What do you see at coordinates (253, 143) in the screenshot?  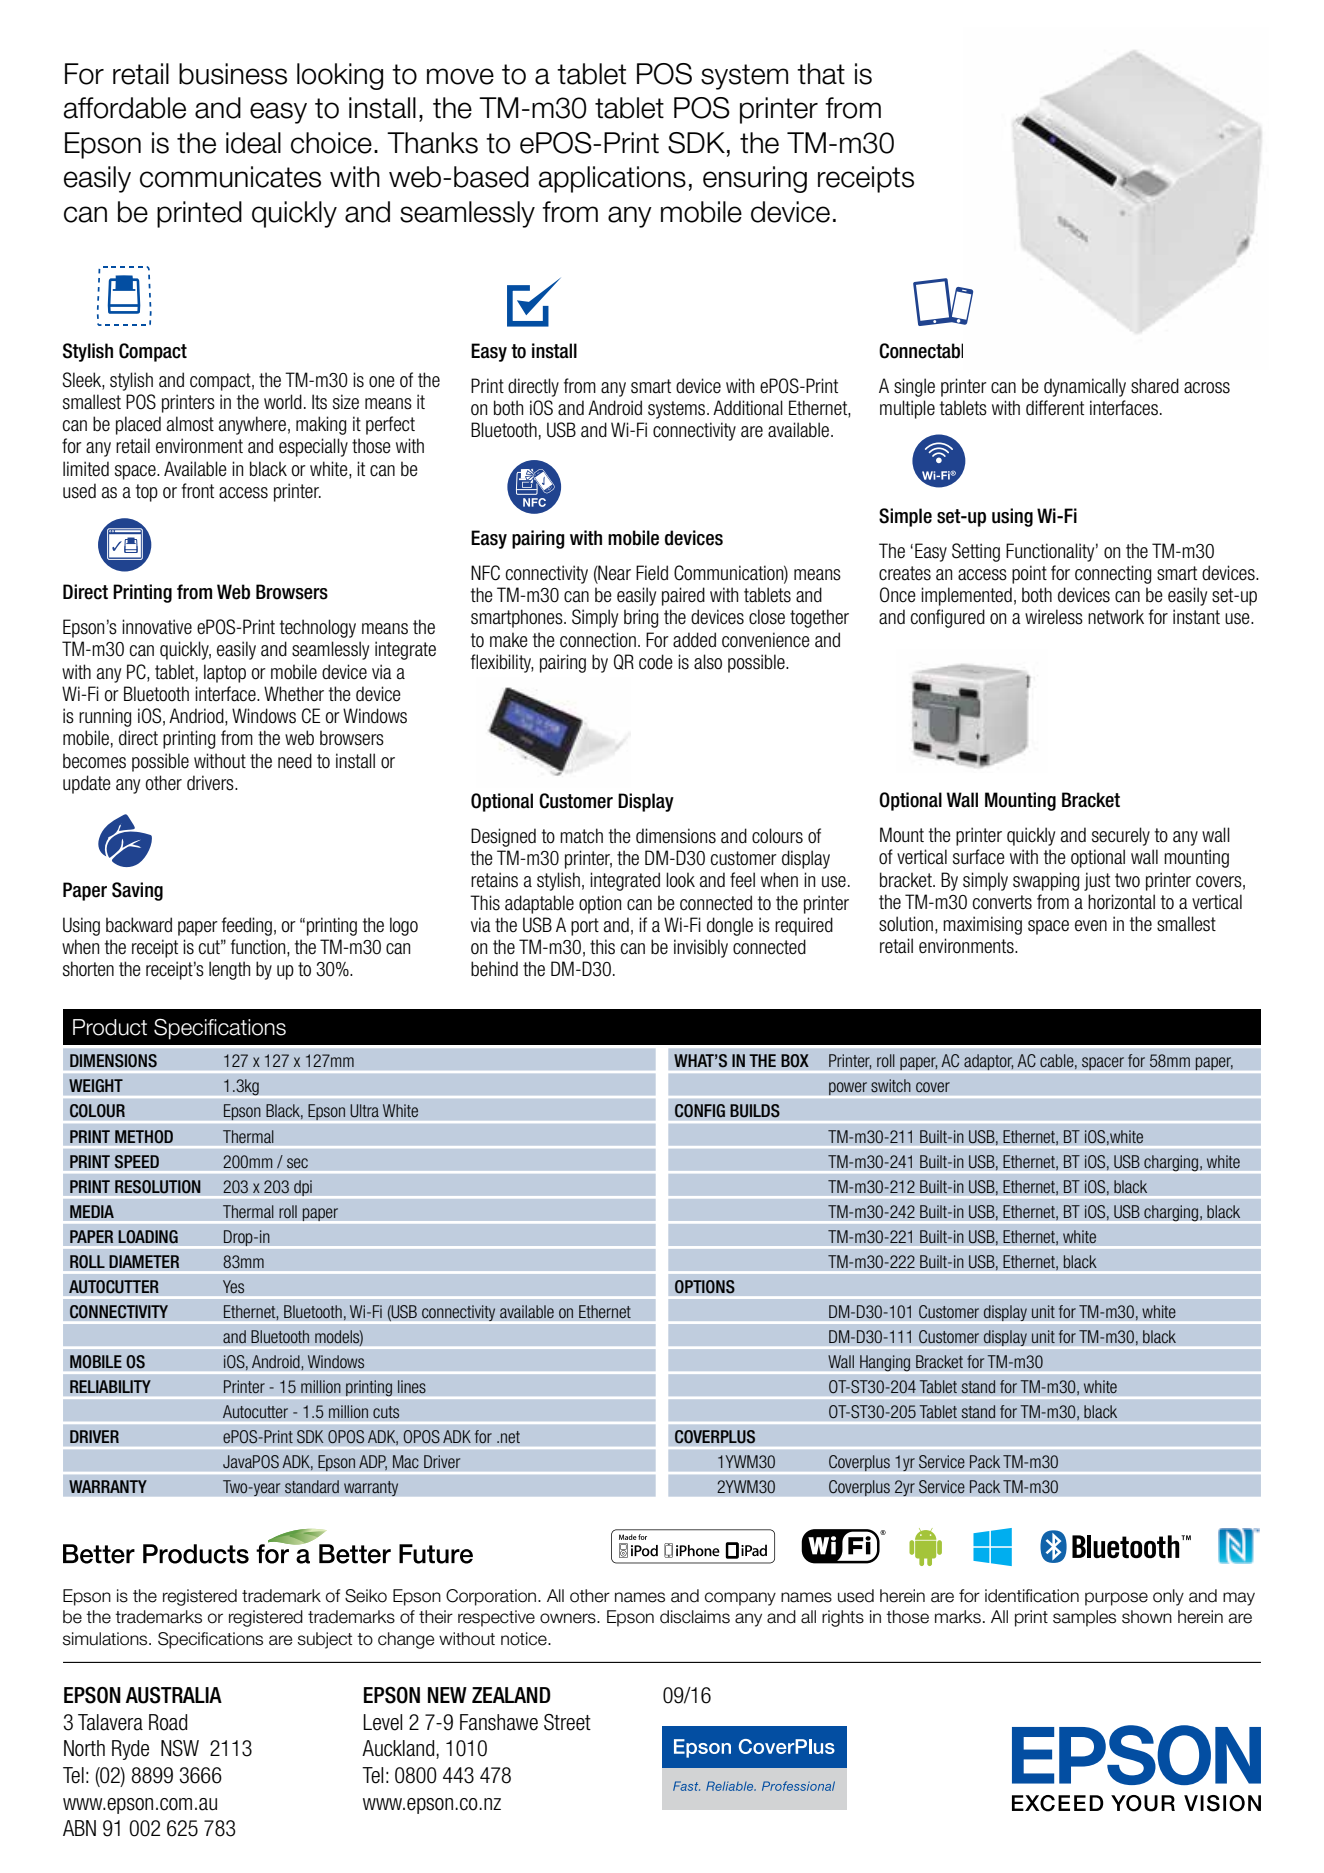 I see `ideal` at bounding box center [253, 143].
